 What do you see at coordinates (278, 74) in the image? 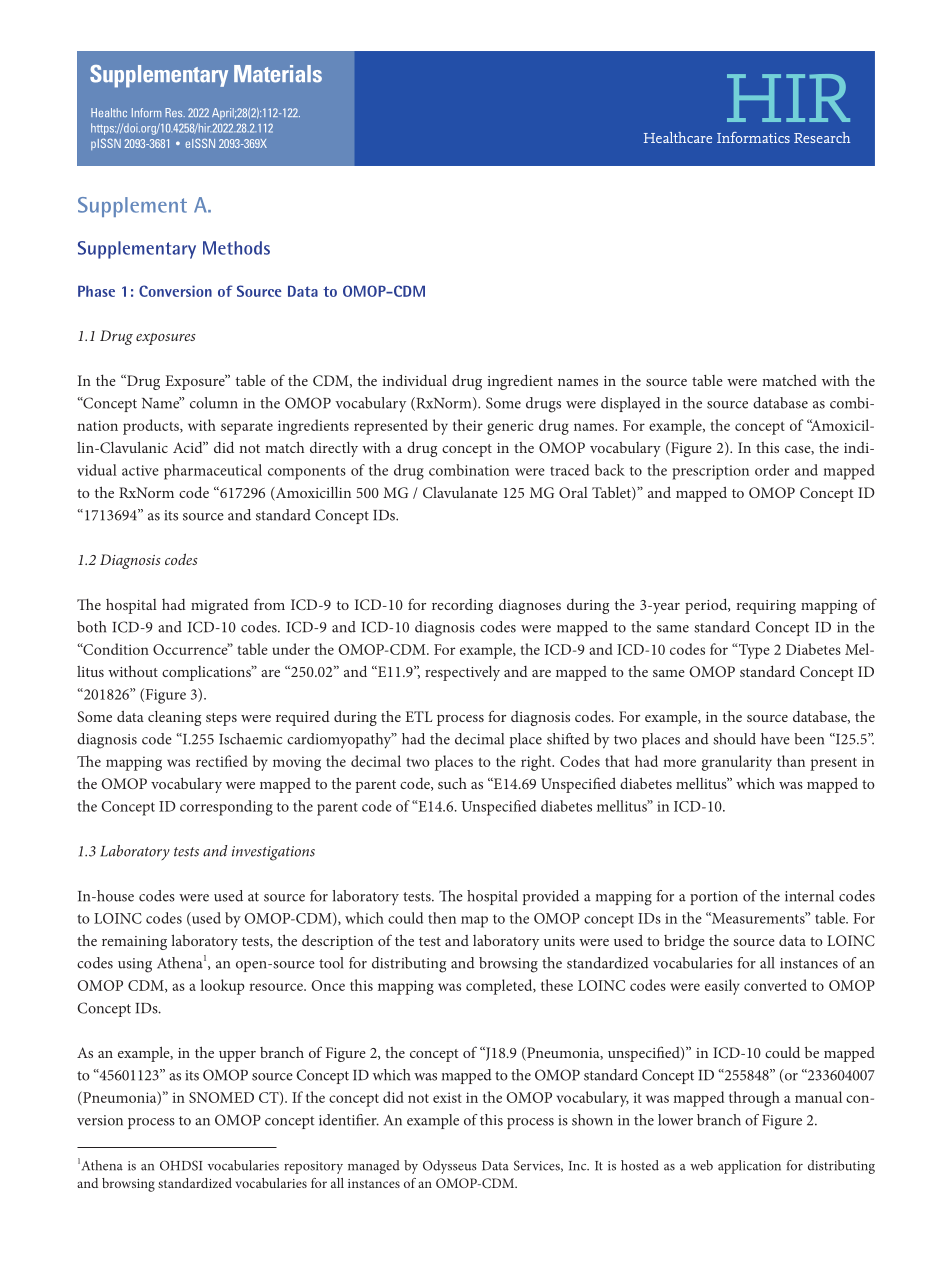
I see `Materials` at bounding box center [278, 74].
